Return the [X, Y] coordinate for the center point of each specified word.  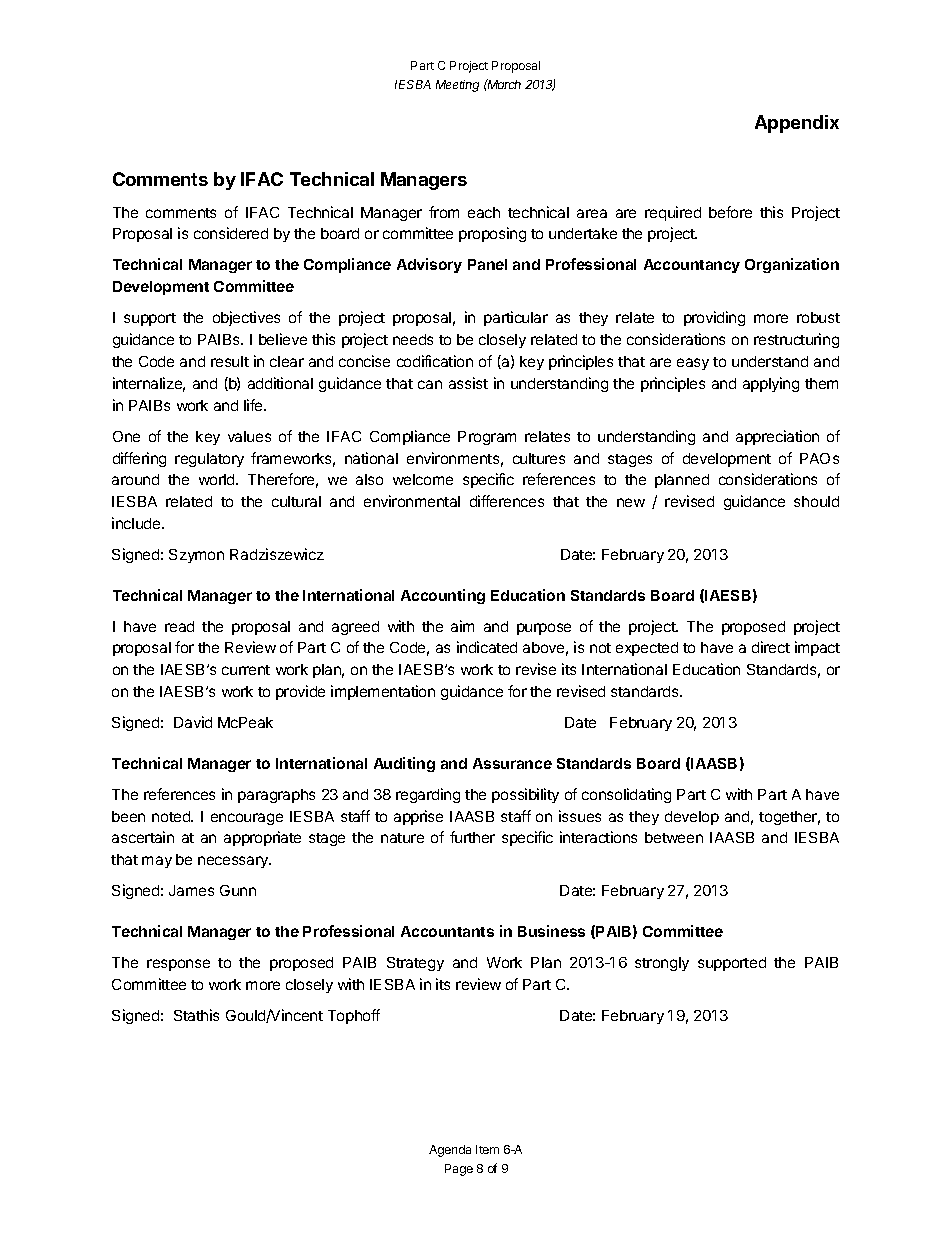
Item [487, 1149]
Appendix [797, 124]
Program [487, 438]
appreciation [777, 437]
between [674, 837]
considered [231, 233]
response [178, 965]
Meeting [457, 86]
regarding [428, 795]
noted [172, 816]
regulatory [209, 460]
